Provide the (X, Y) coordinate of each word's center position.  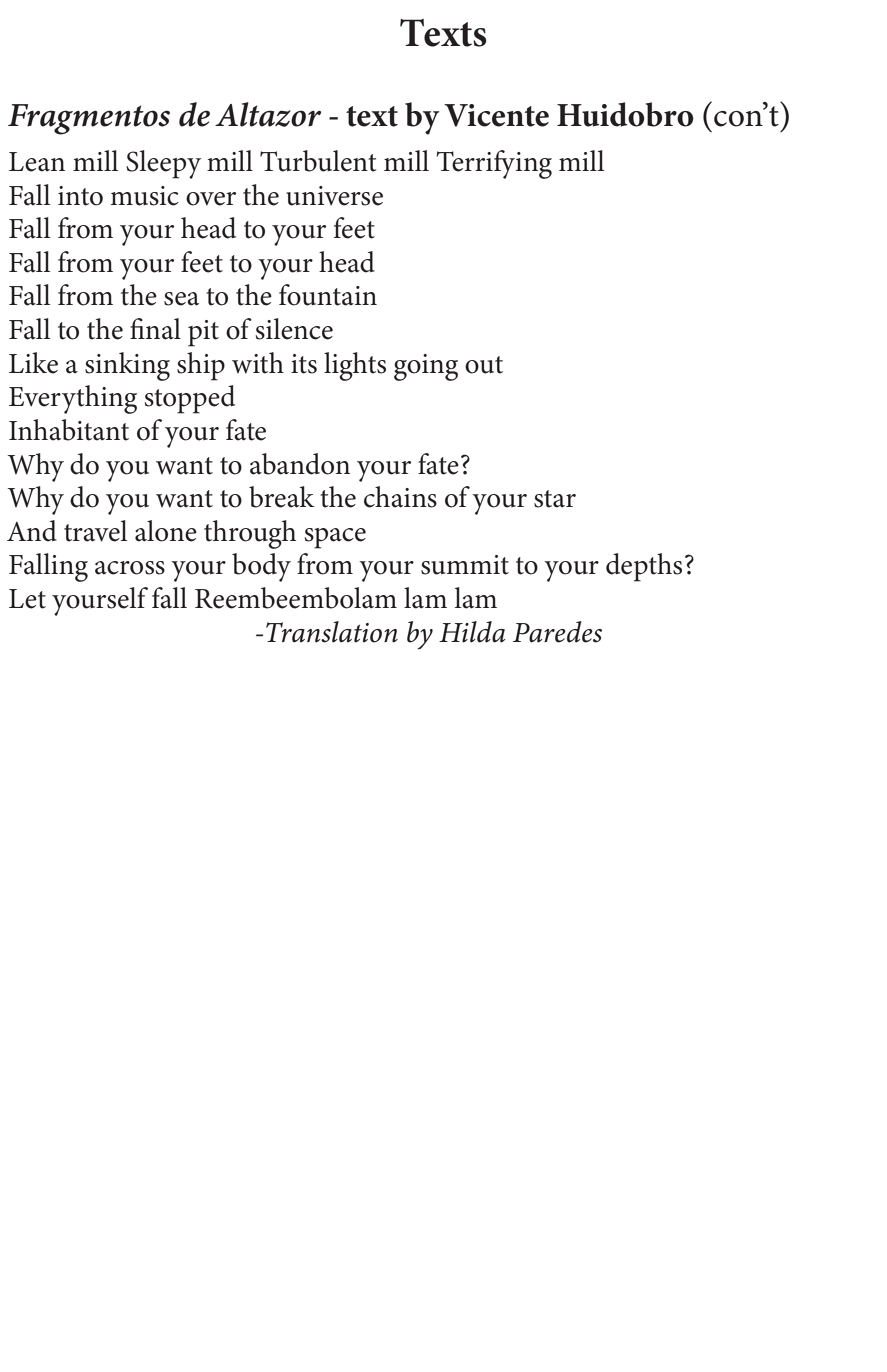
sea (181, 299)
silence (294, 329)
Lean (37, 162)
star (555, 499)
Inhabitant (69, 430)
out (484, 365)
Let (27, 599)
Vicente (496, 115)
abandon (300, 464)
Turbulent (318, 161)
